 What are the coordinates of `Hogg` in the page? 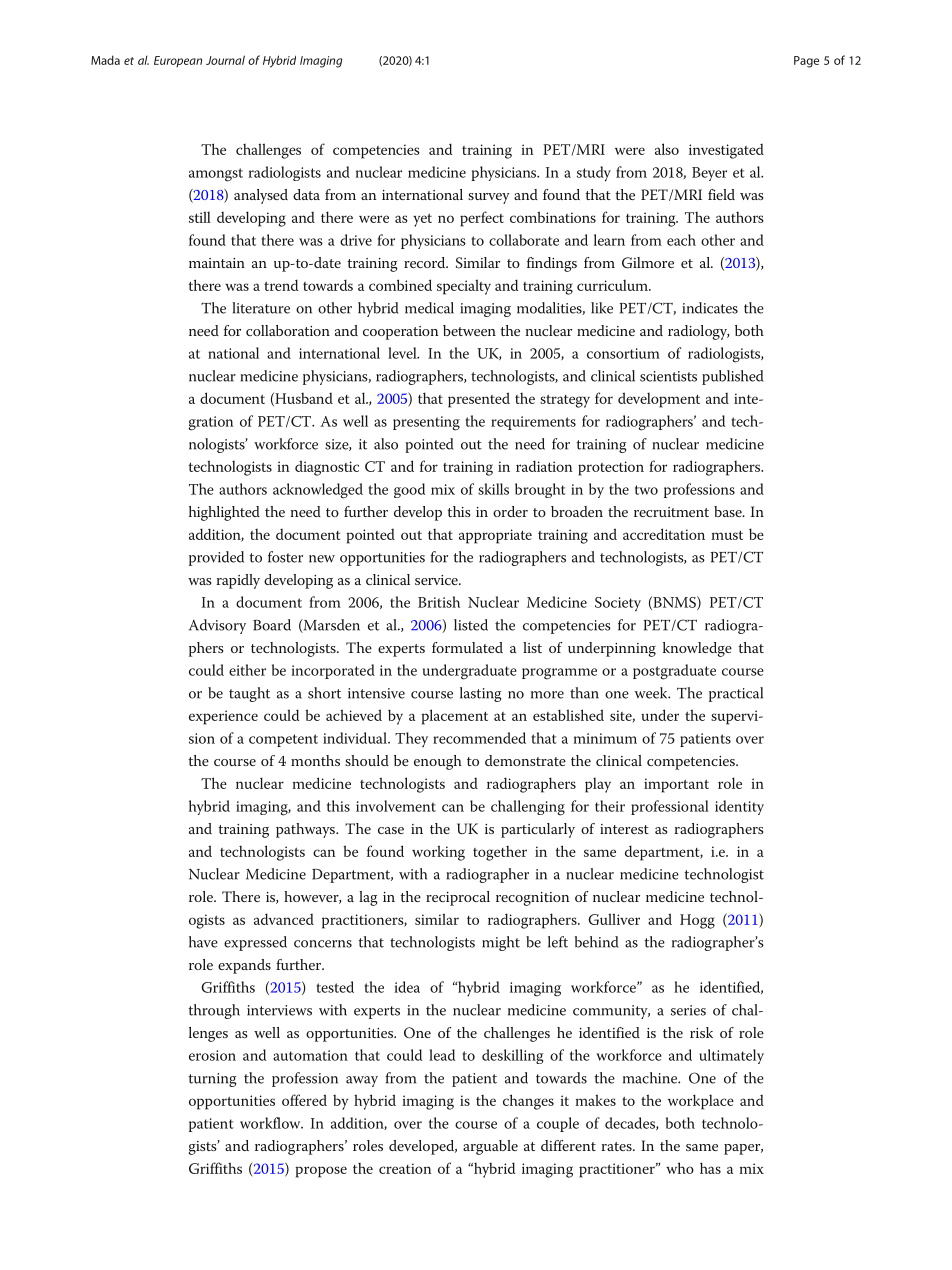 It's located at (697, 921).
